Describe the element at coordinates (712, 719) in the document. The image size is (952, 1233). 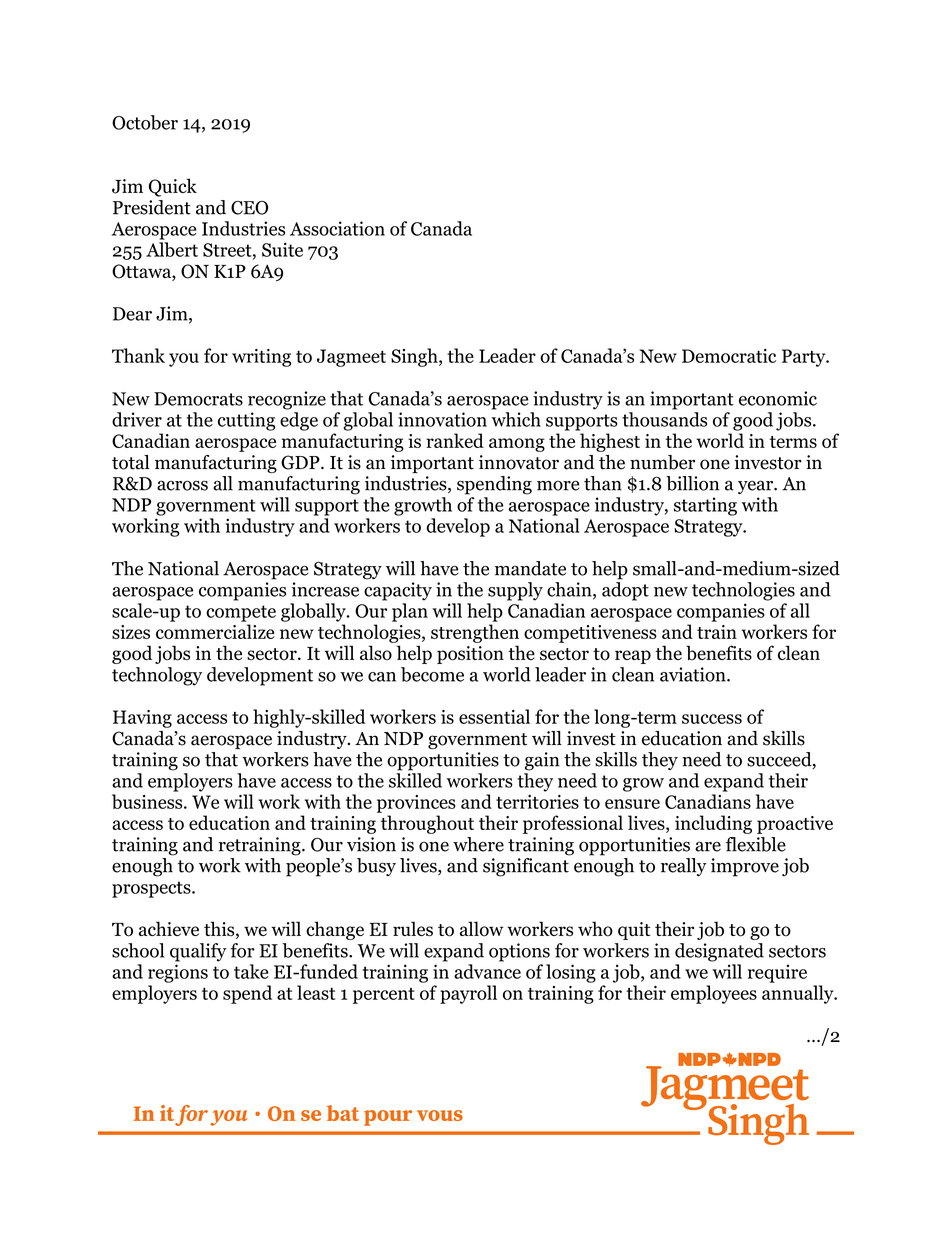
I see `success` at that location.
